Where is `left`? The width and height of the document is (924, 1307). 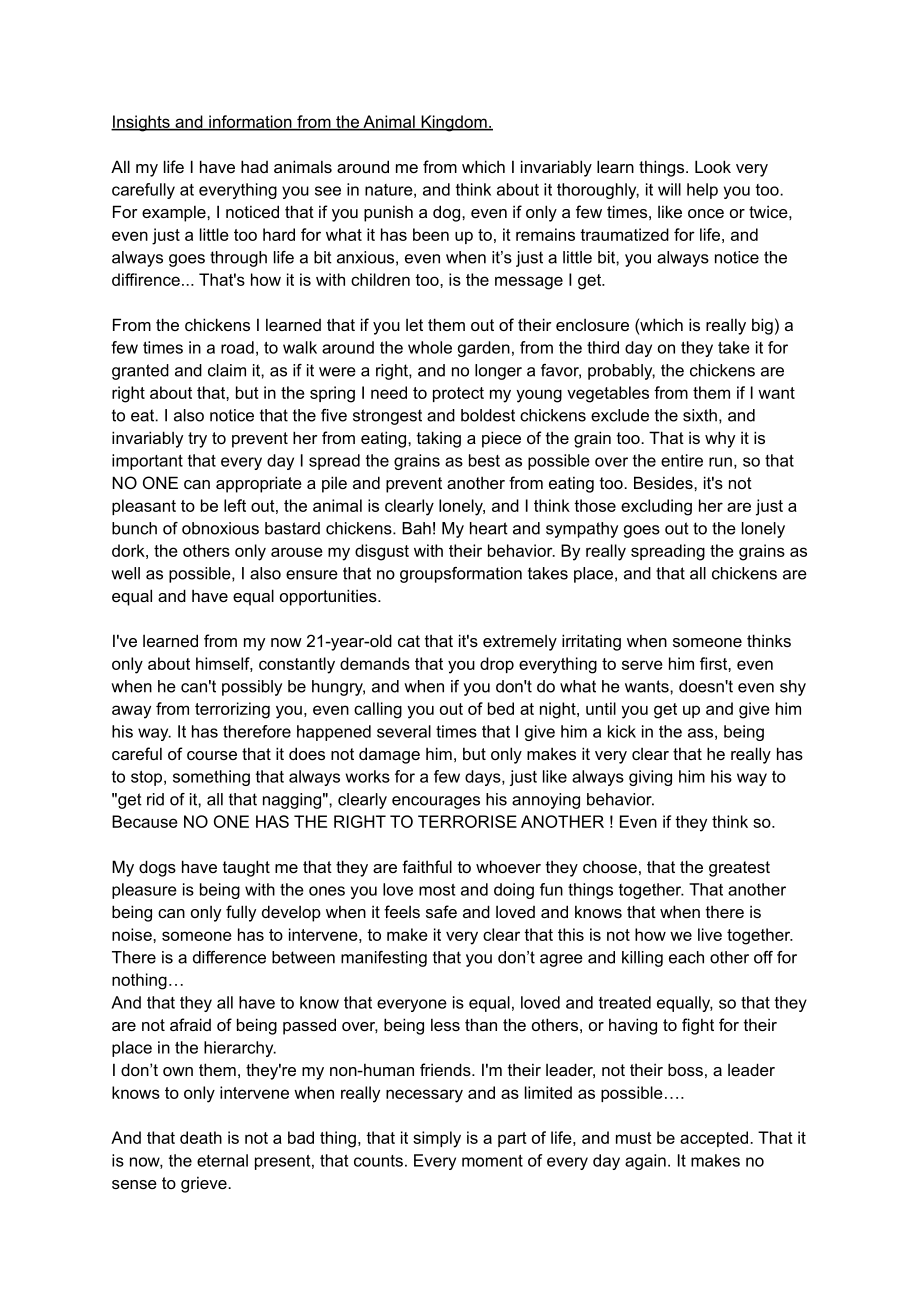
left is located at coordinates (235, 505).
